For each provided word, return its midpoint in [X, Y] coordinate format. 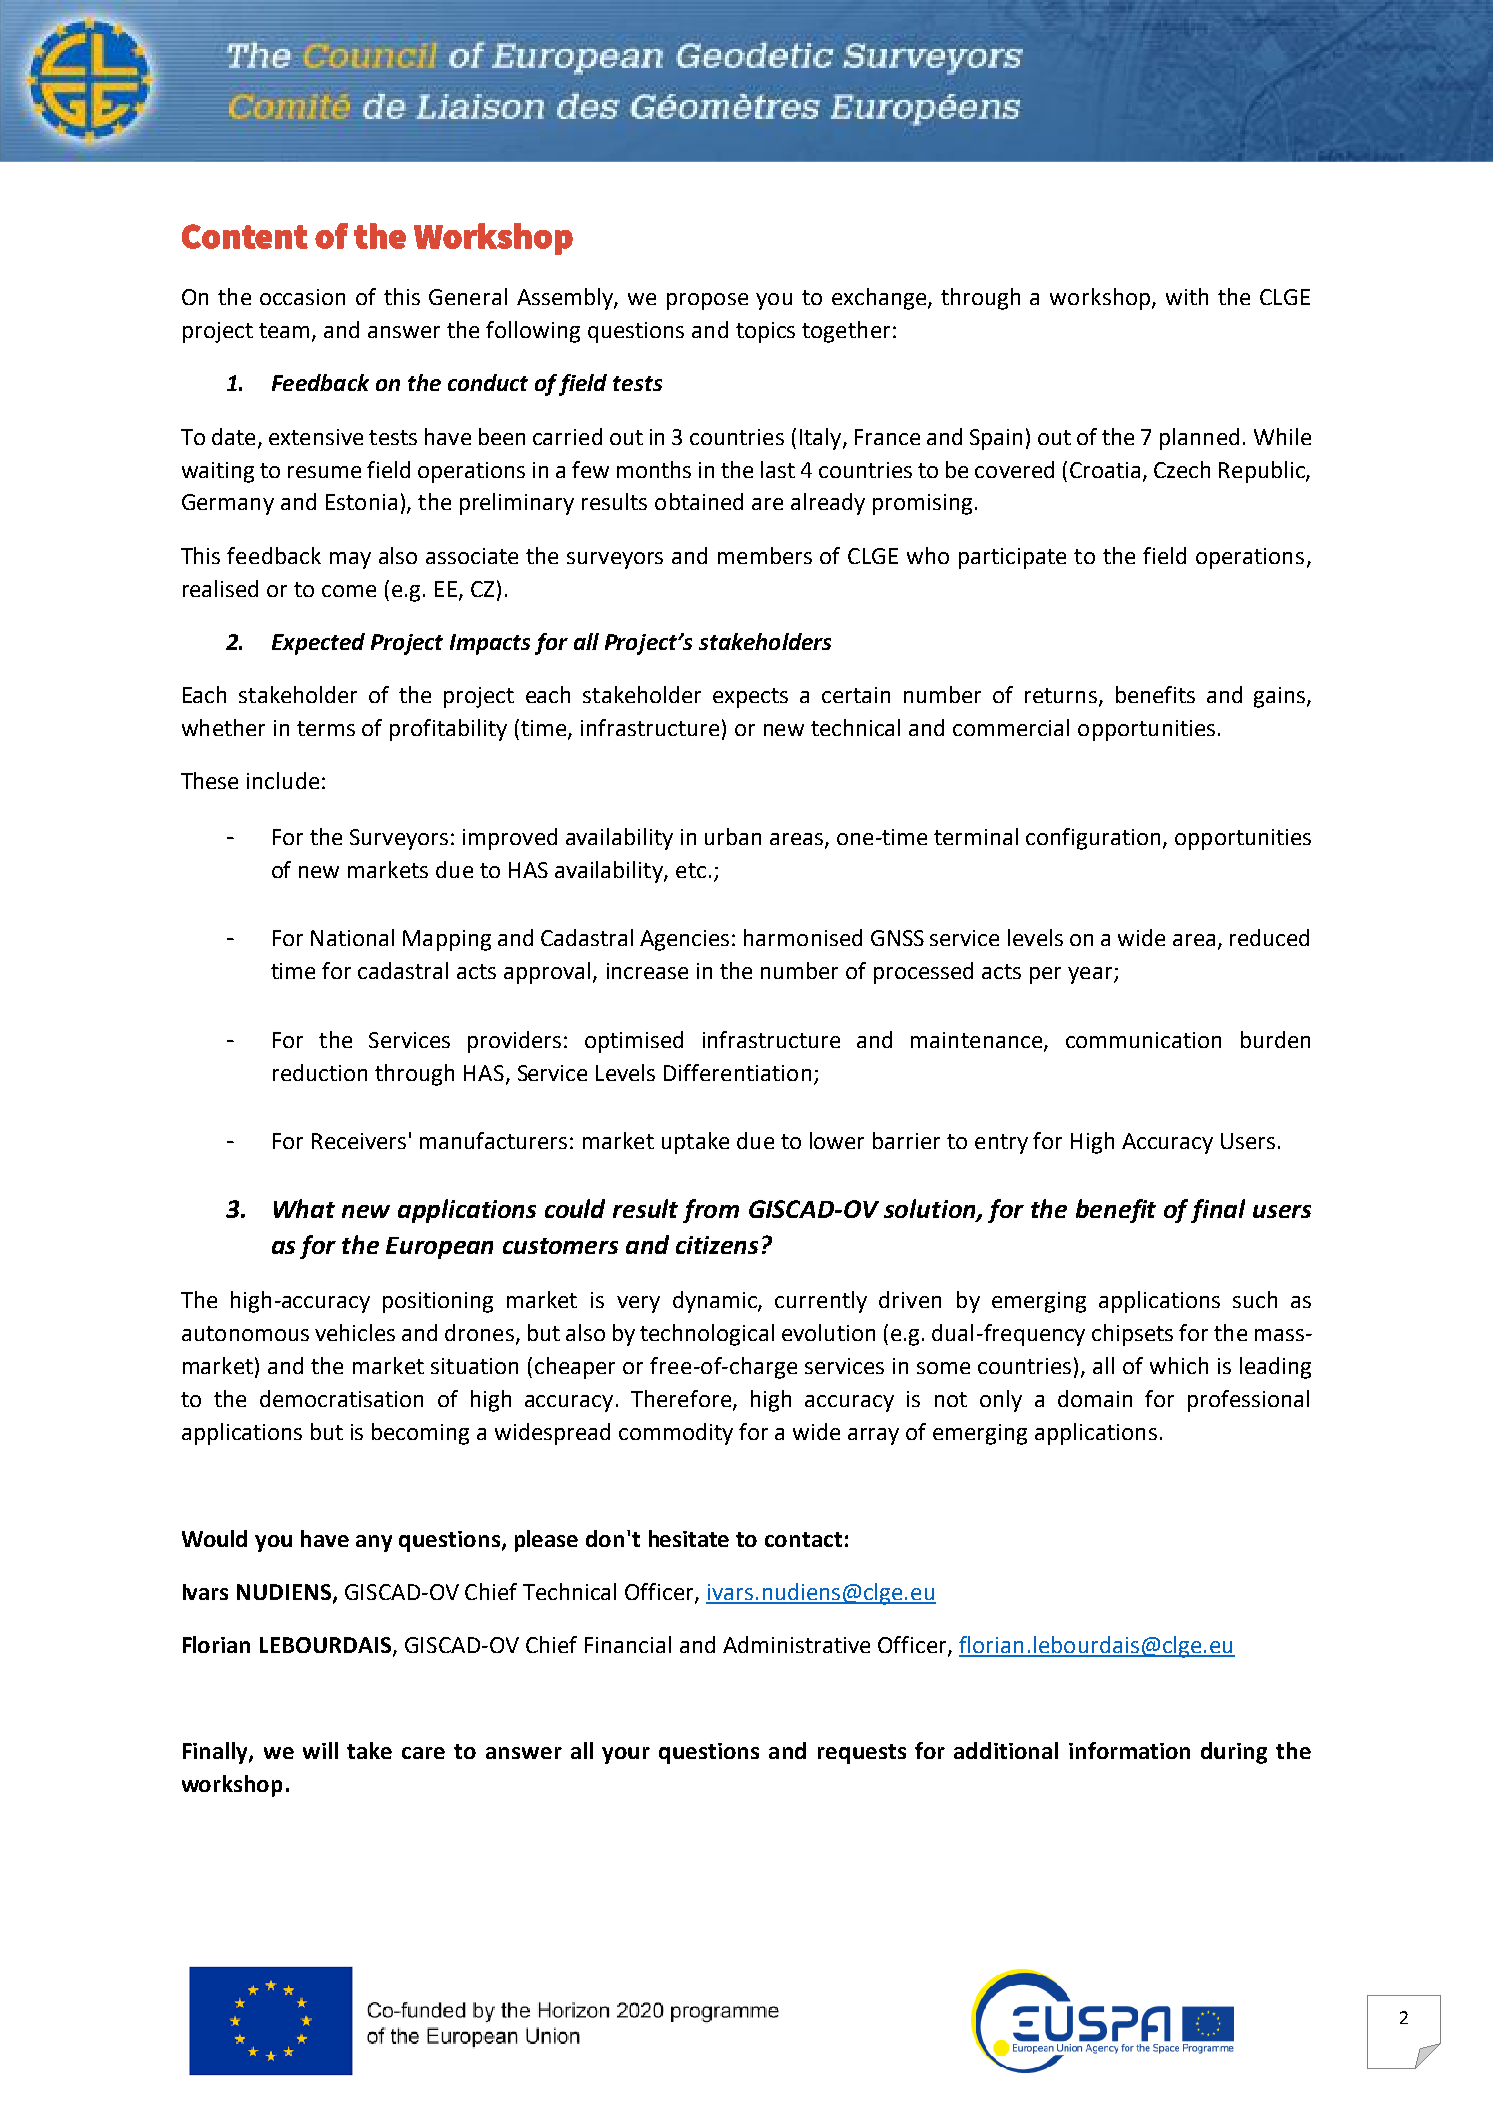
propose [707, 301]
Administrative [796, 1644]
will [320, 1750]
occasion [302, 297]
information [1129, 1750]
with [1187, 296]
